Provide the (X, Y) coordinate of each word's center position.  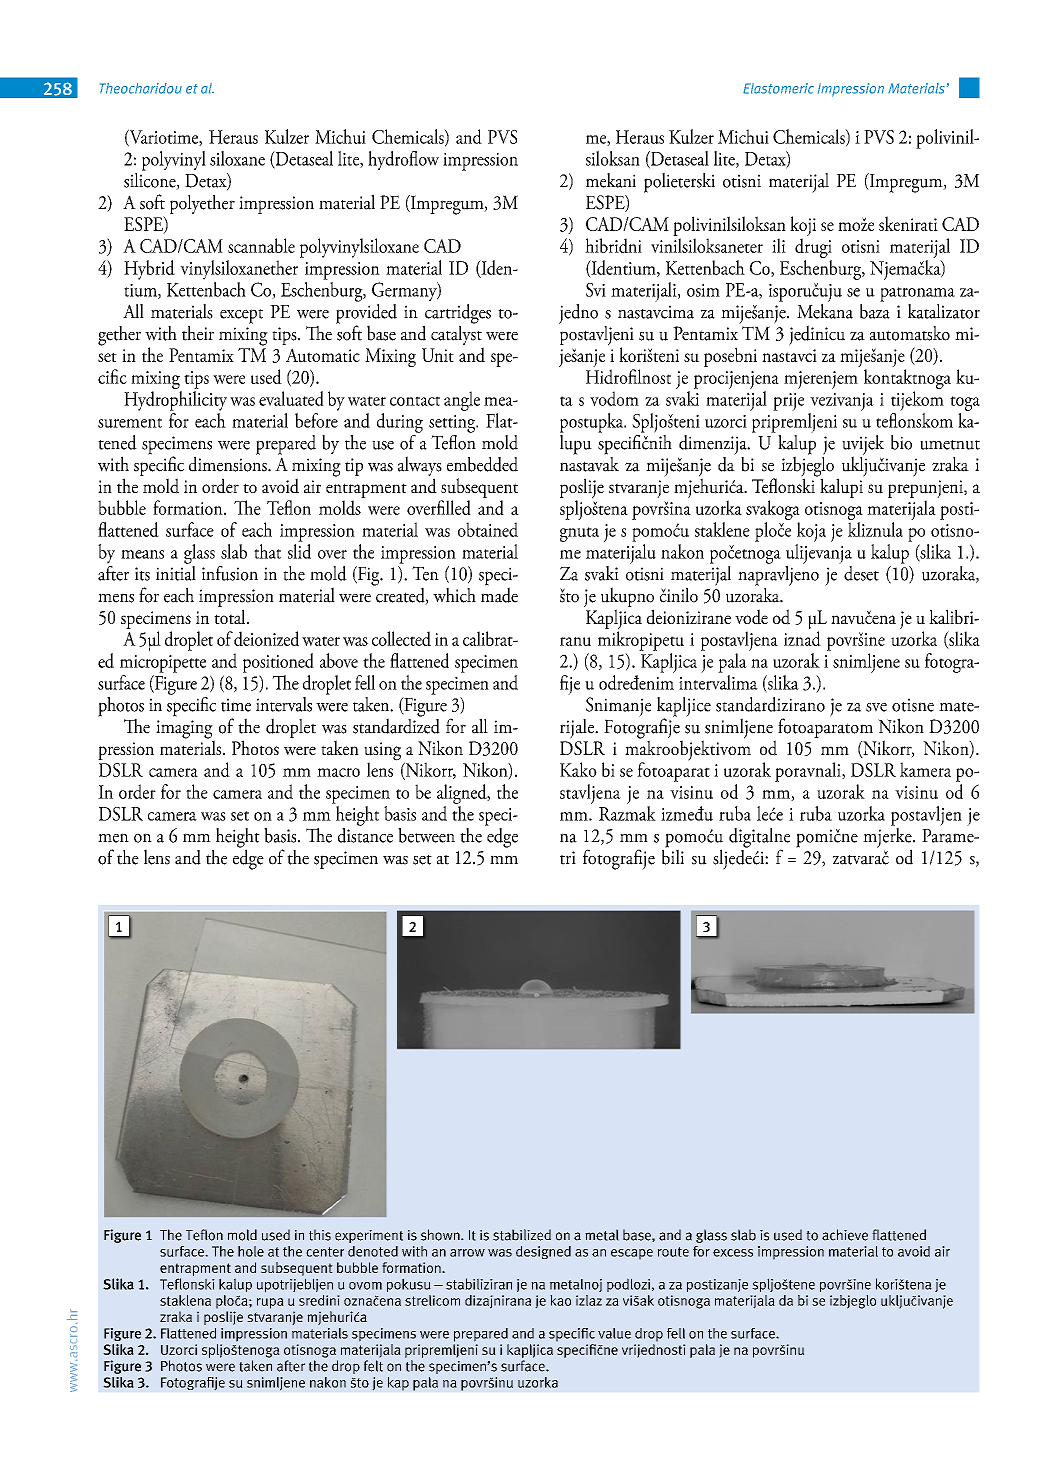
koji (803, 227)
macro (338, 772)
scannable (261, 245)
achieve (845, 1235)
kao (560, 1300)
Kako (578, 769)
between (426, 835)
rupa (270, 1303)
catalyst (456, 334)
